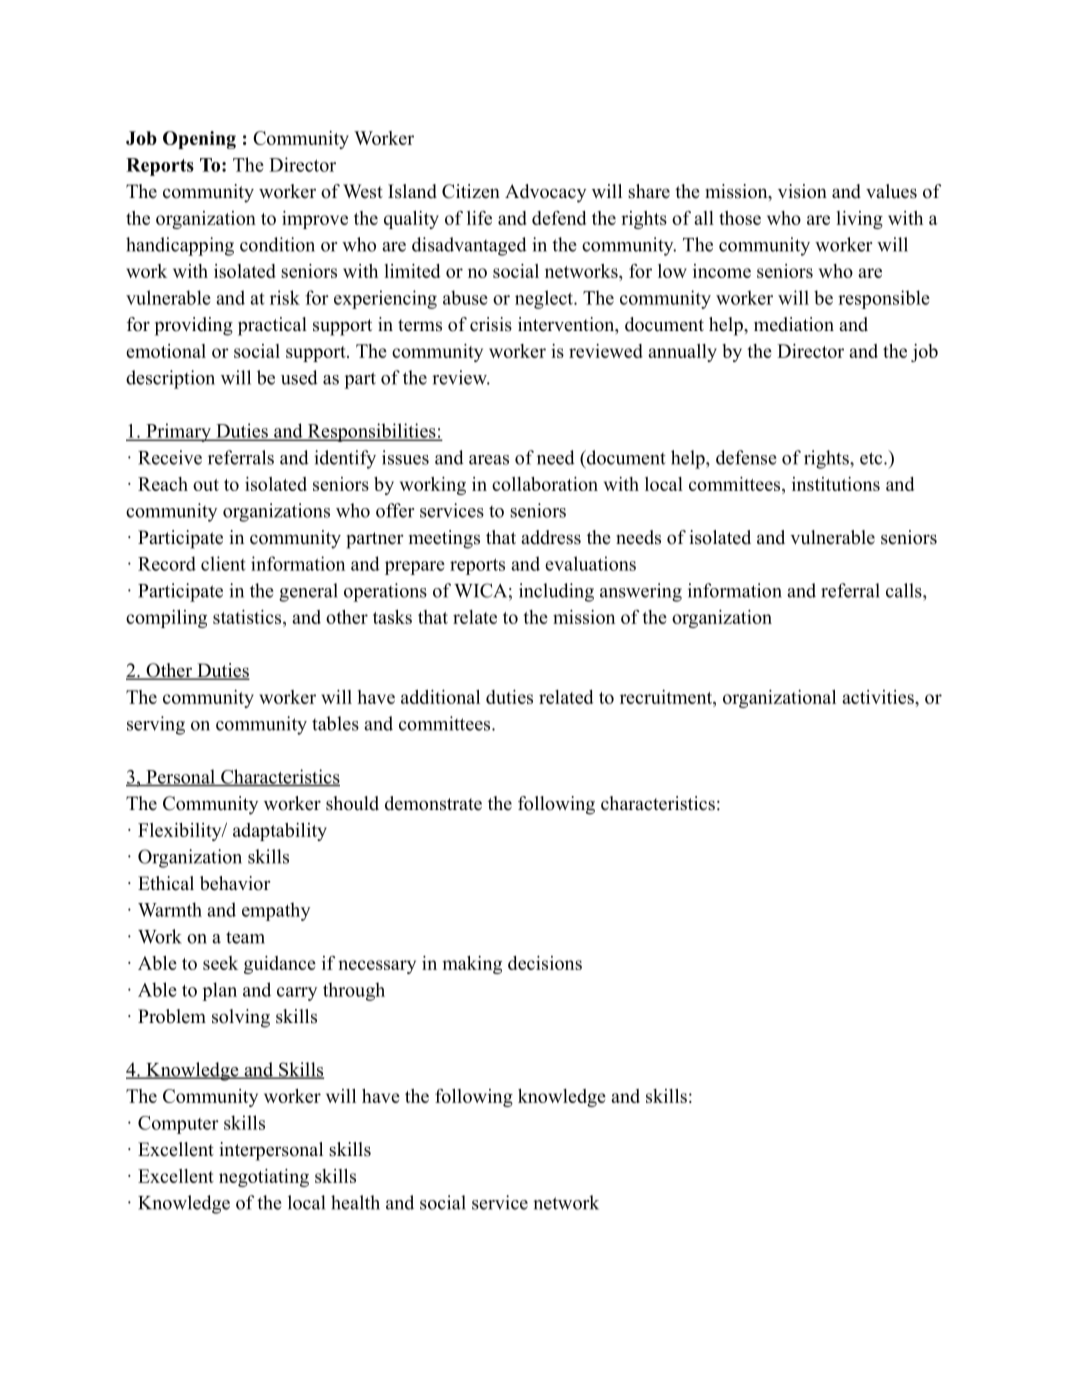  What do you see at coordinates (545, 193) in the screenshot?
I see `Advocacy` at bounding box center [545, 193].
